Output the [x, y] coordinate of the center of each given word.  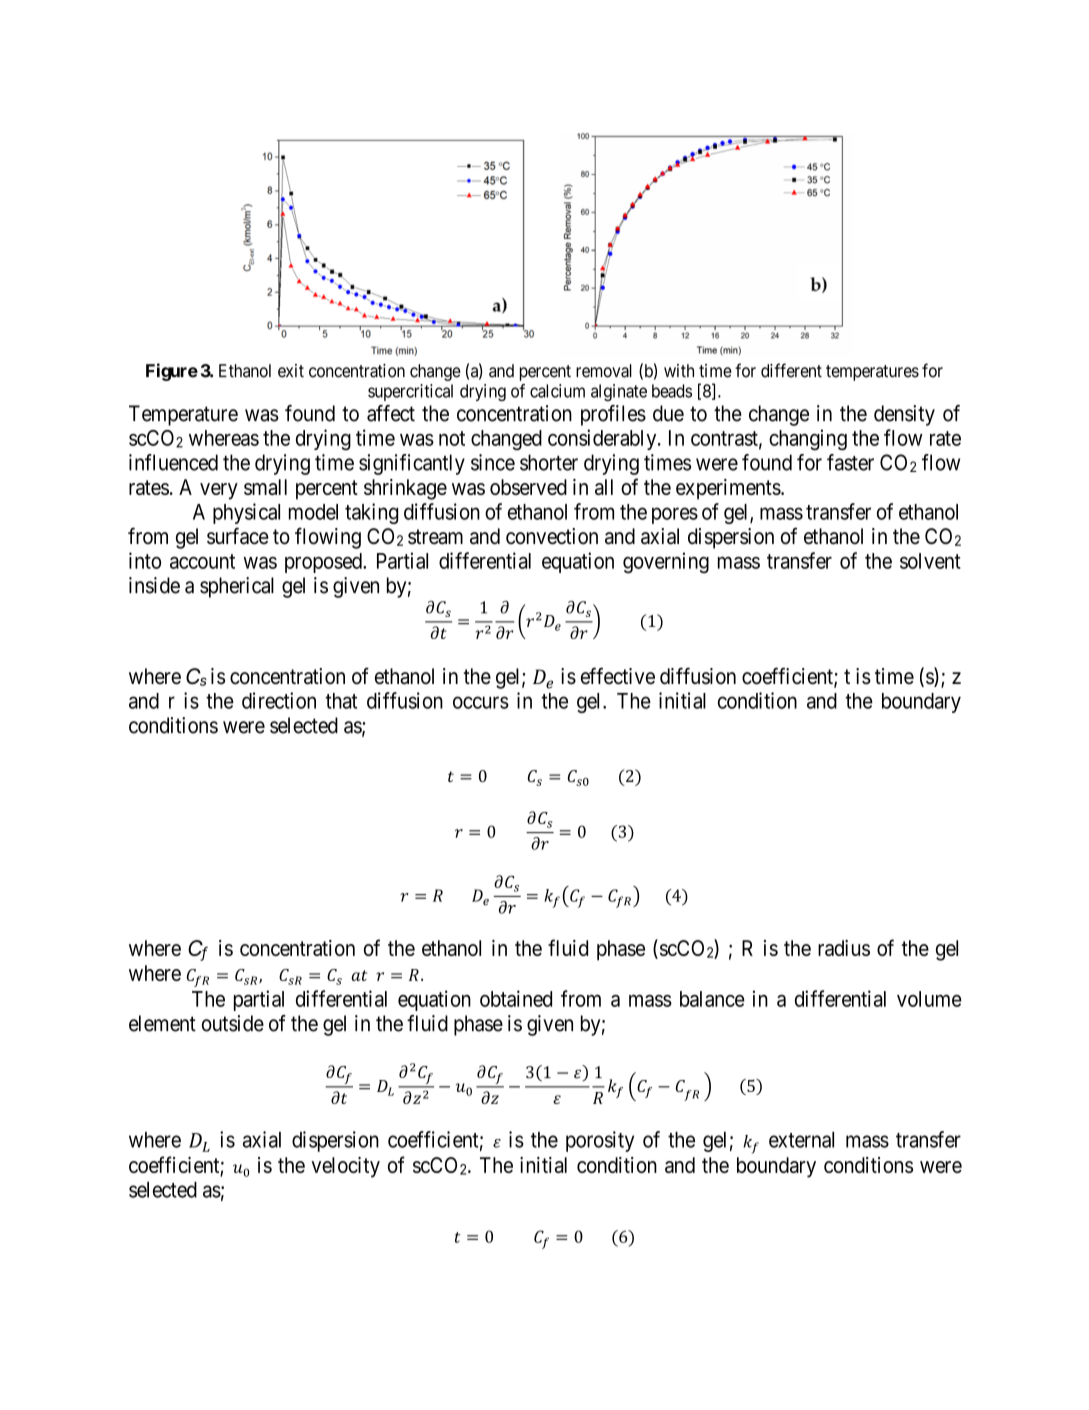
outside [233, 1023]
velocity [346, 1167]
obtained [516, 998]
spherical [237, 587]
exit [291, 371]
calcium [557, 391]
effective [618, 676]
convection [552, 536]
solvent [930, 561]
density [904, 415]
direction [279, 700]
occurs [481, 702]
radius [844, 948]
